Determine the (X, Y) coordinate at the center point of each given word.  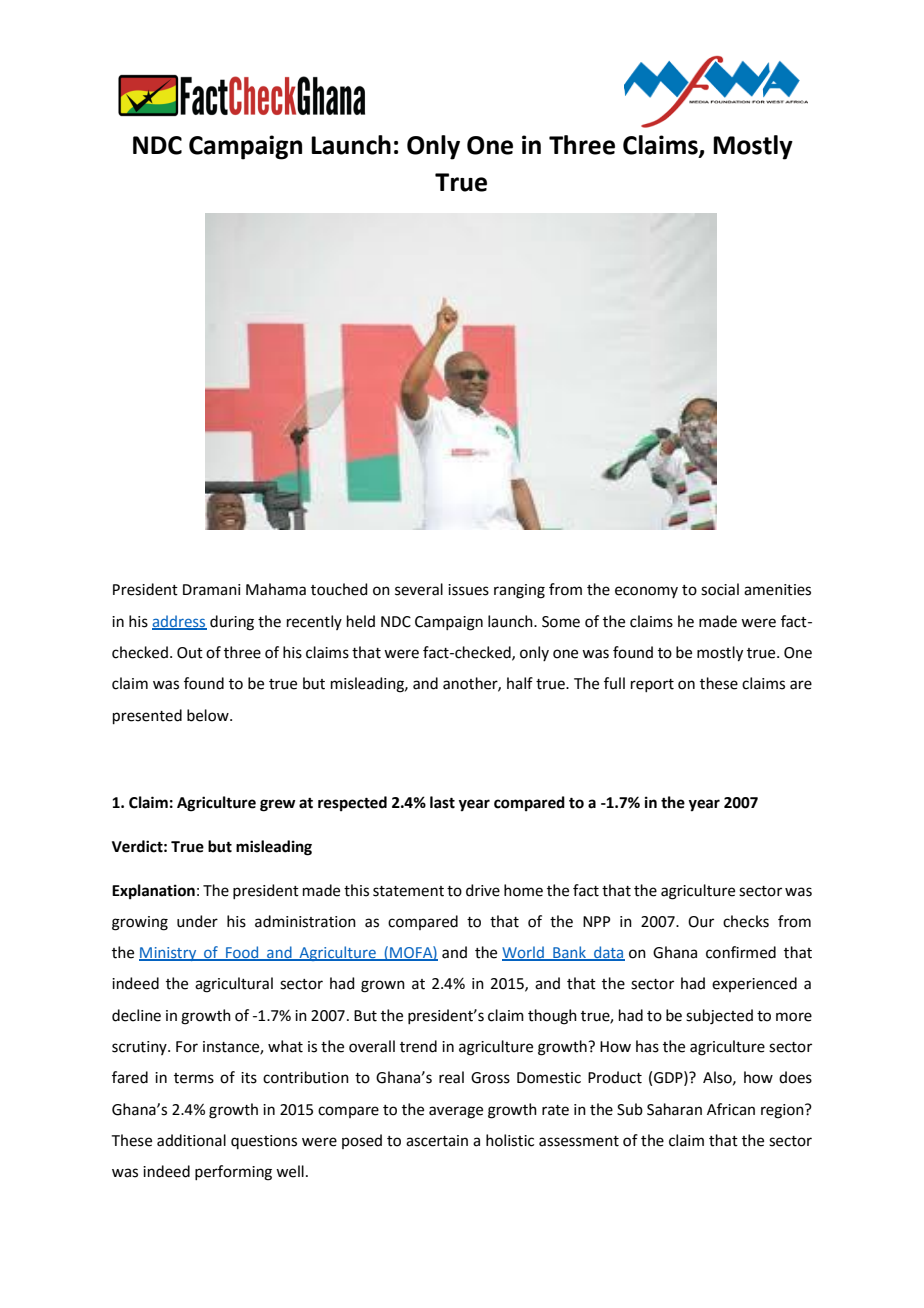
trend (418, 1046)
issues (468, 590)
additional (191, 1140)
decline (136, 1015)
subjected (719, 1017)
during (232, 623)
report (652, 685)
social (720, 589)
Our (701, 922)
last (442, 802)
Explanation (153, 892)
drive (483, 890)
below (209, 715)
